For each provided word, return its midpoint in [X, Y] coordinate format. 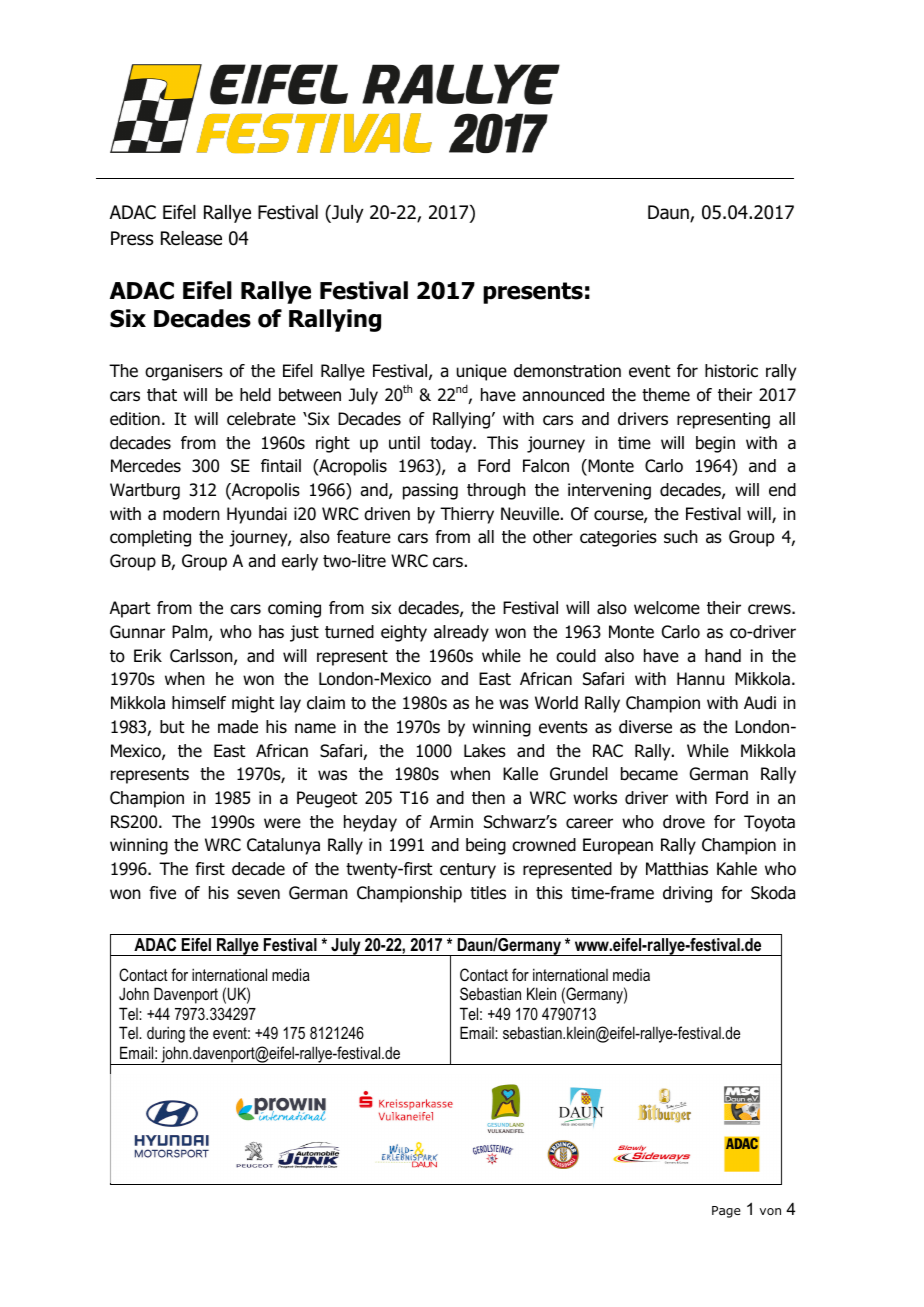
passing [430, 491]
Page [726, 1212]
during [166, 1034]
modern [191, 514]
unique [482, 372]
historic [731, 371]
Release [191, 238]
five [162, 893]
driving [687, 894]
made [238, 727]
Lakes [485, 751]
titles [488, 893]
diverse [645, 727]
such [681, 537]
